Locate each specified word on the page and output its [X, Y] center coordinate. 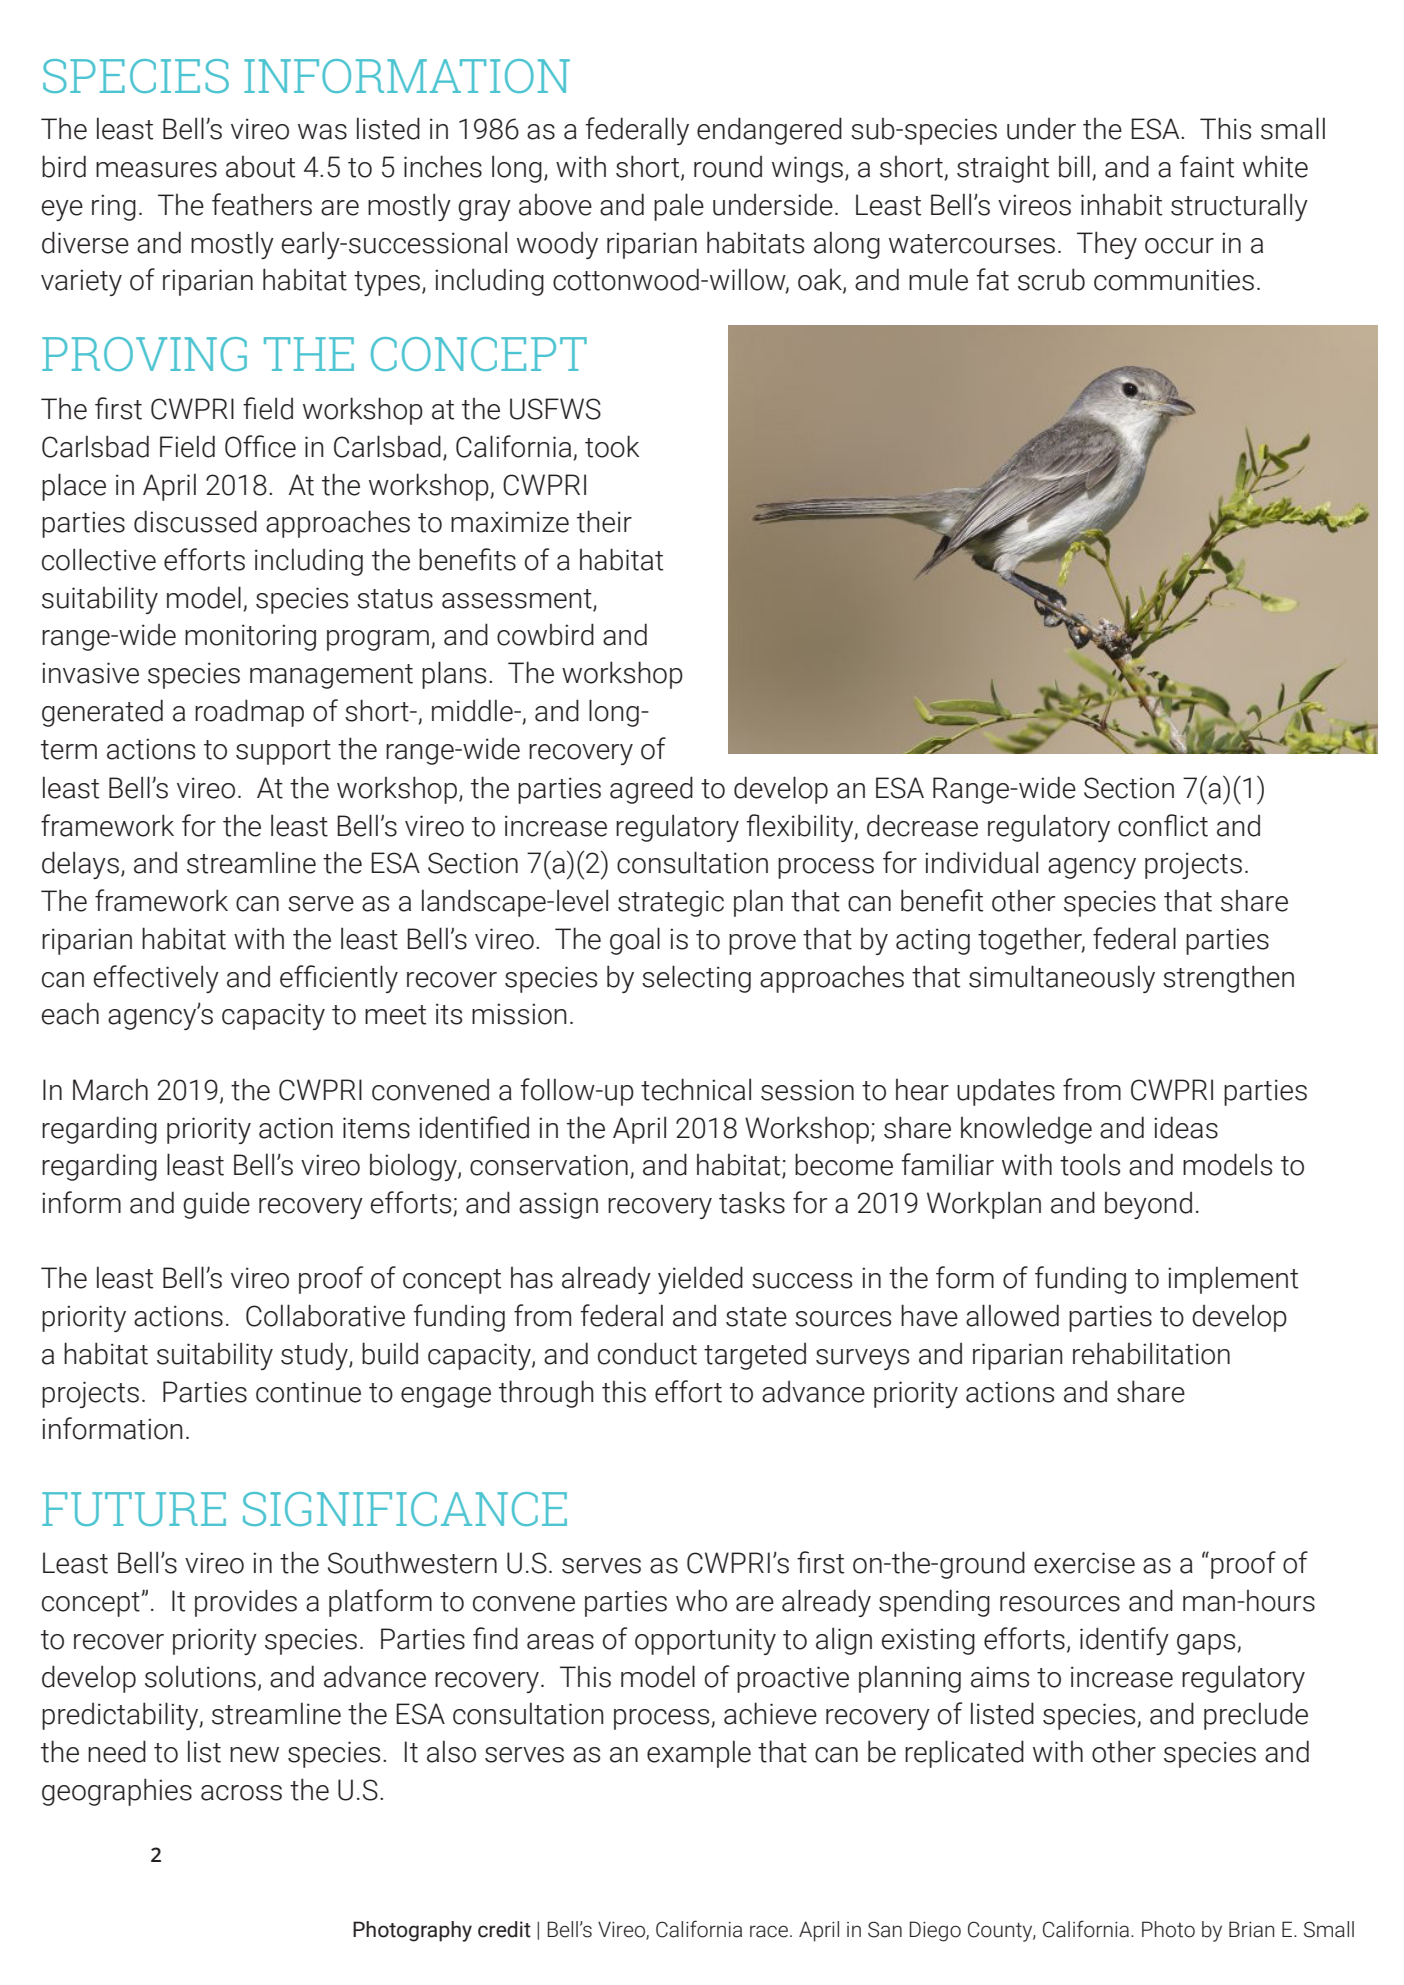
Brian [1251, 1929]
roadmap [249, 713]
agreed [651, 790]
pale [679, 207]
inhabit [1121, 205]
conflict [1163, 825]
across [241, 1793]
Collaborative [325, 1315]
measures [156, 170]
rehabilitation [1151, 1353]
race [770, 1931]
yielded [700, 1280]
